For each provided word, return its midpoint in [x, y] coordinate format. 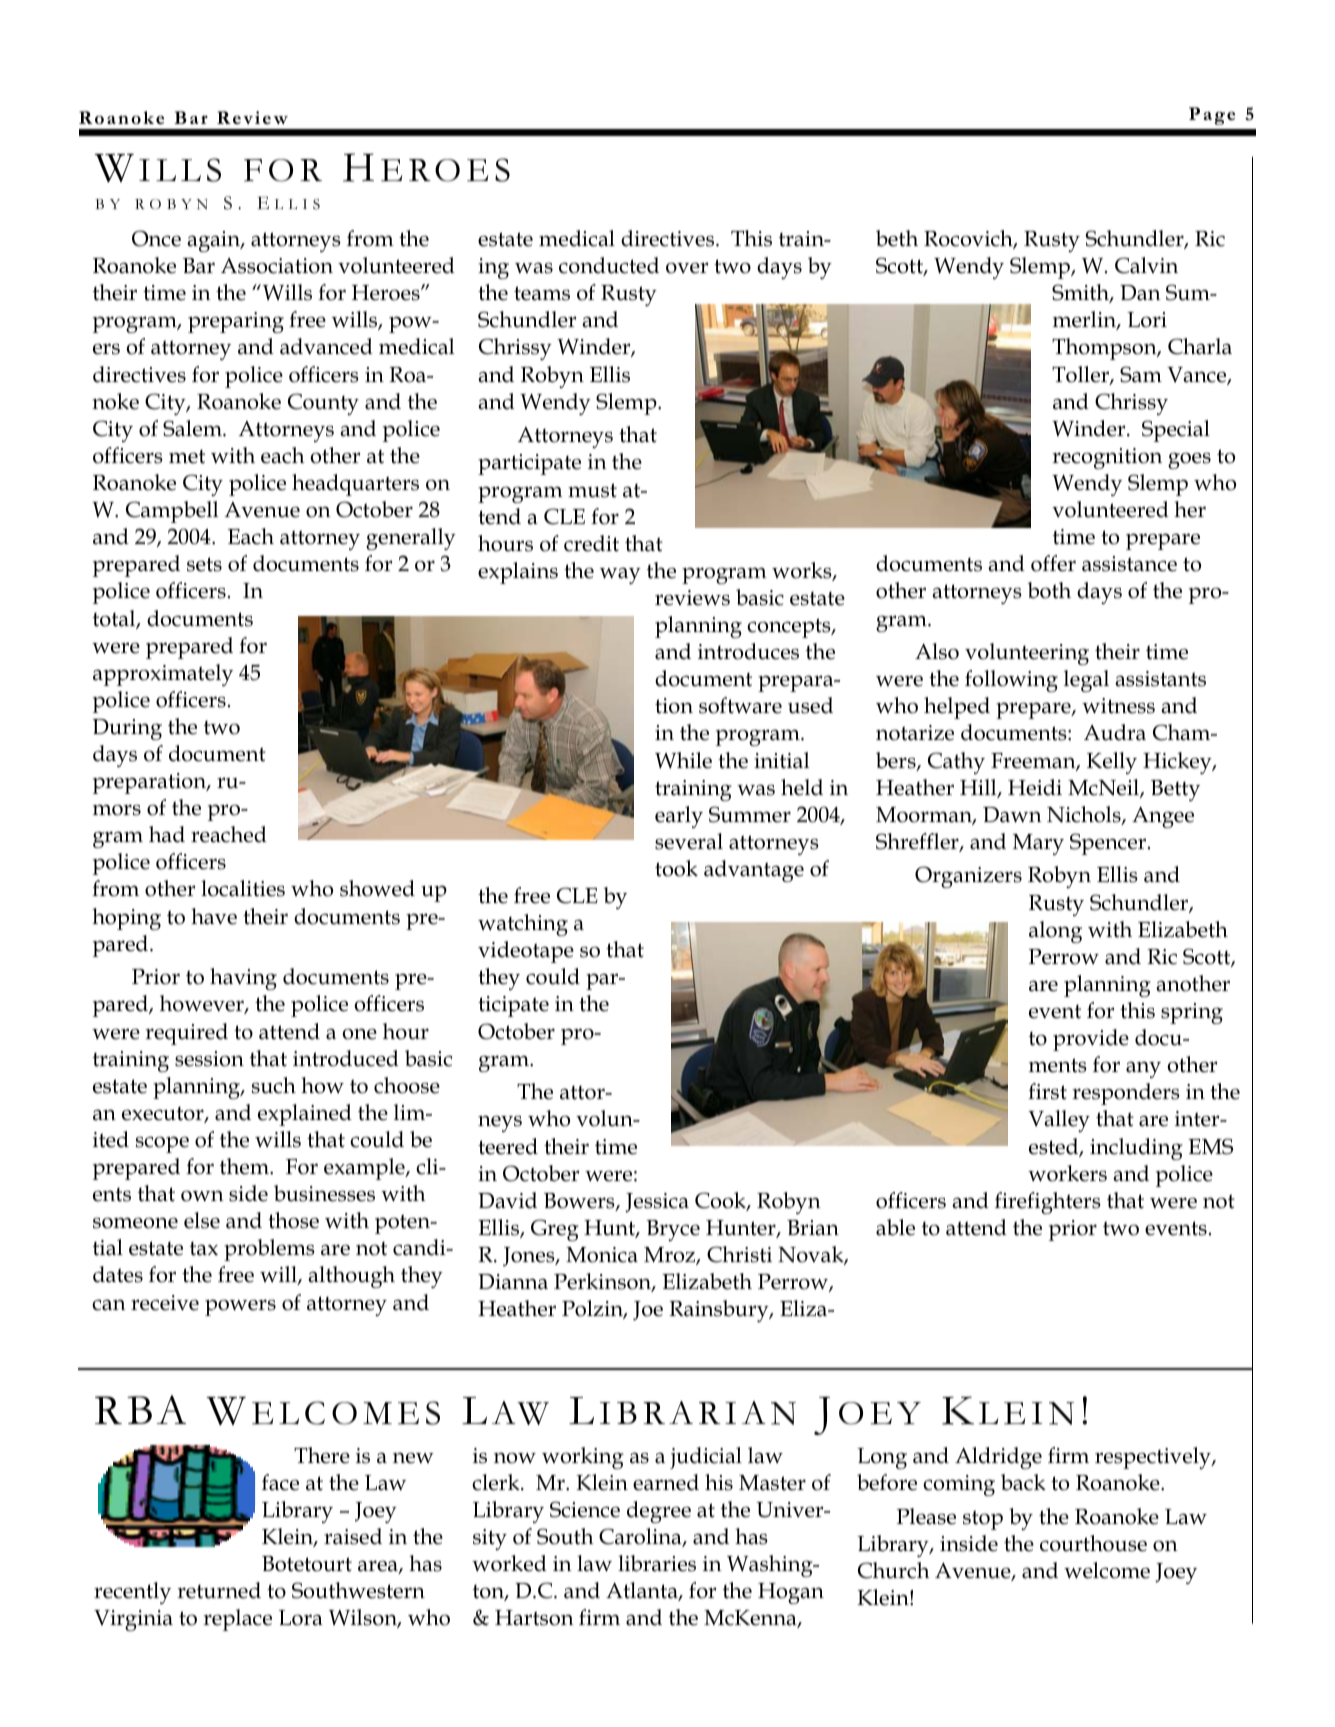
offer [1053, 563]
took [676, 868]
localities [243, 888]
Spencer [1108, 844]
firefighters [1048, 1203]
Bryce [673, 1230]
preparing [236, 322]
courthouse [1093, 1543]
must [592, 490]
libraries [657, 1563]
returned [219, 1590]
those [293, 1220]
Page [1212, 116]
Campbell [172, 512]
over [687, 268]
